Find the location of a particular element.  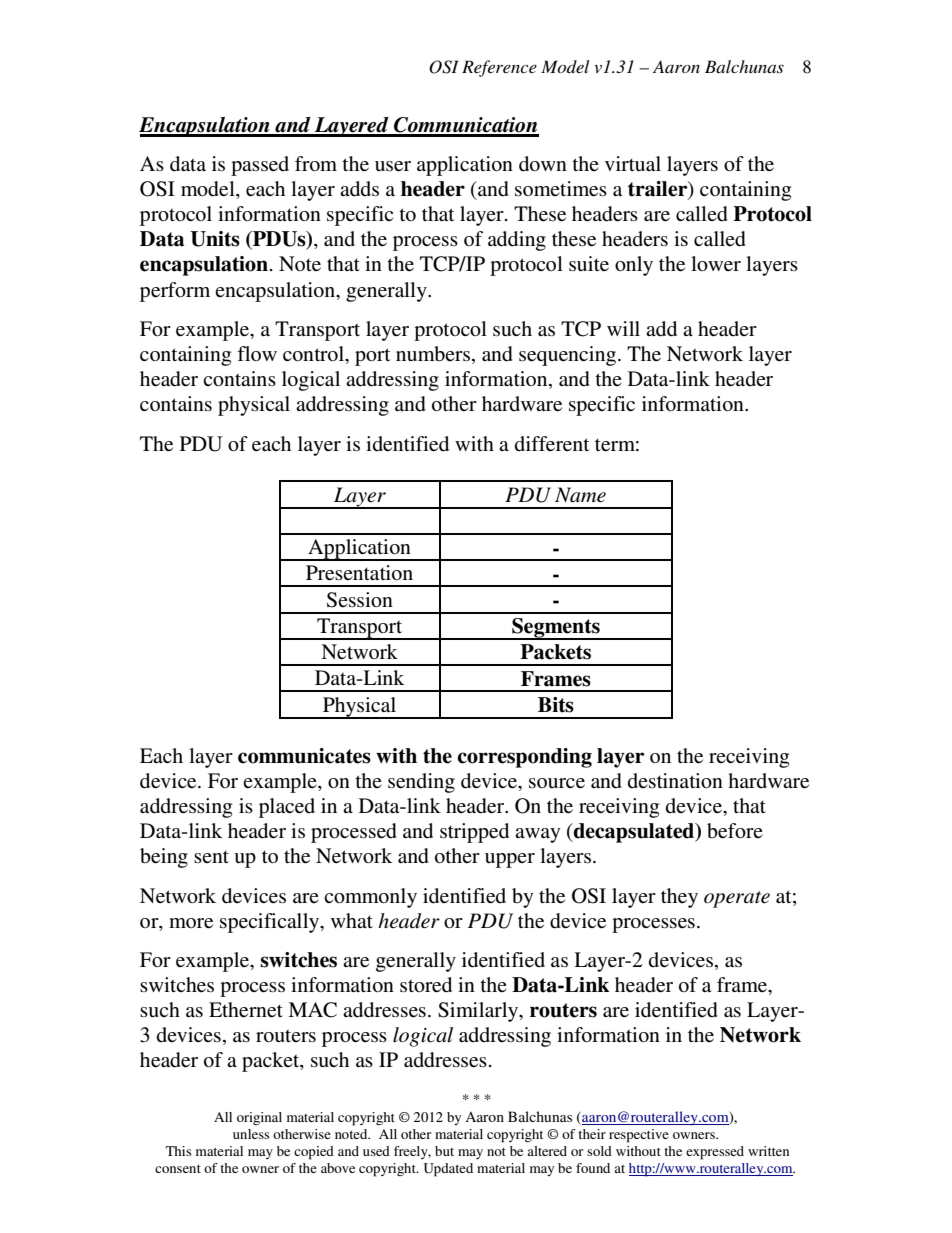

virtual is located at coordinates (633, 163).
